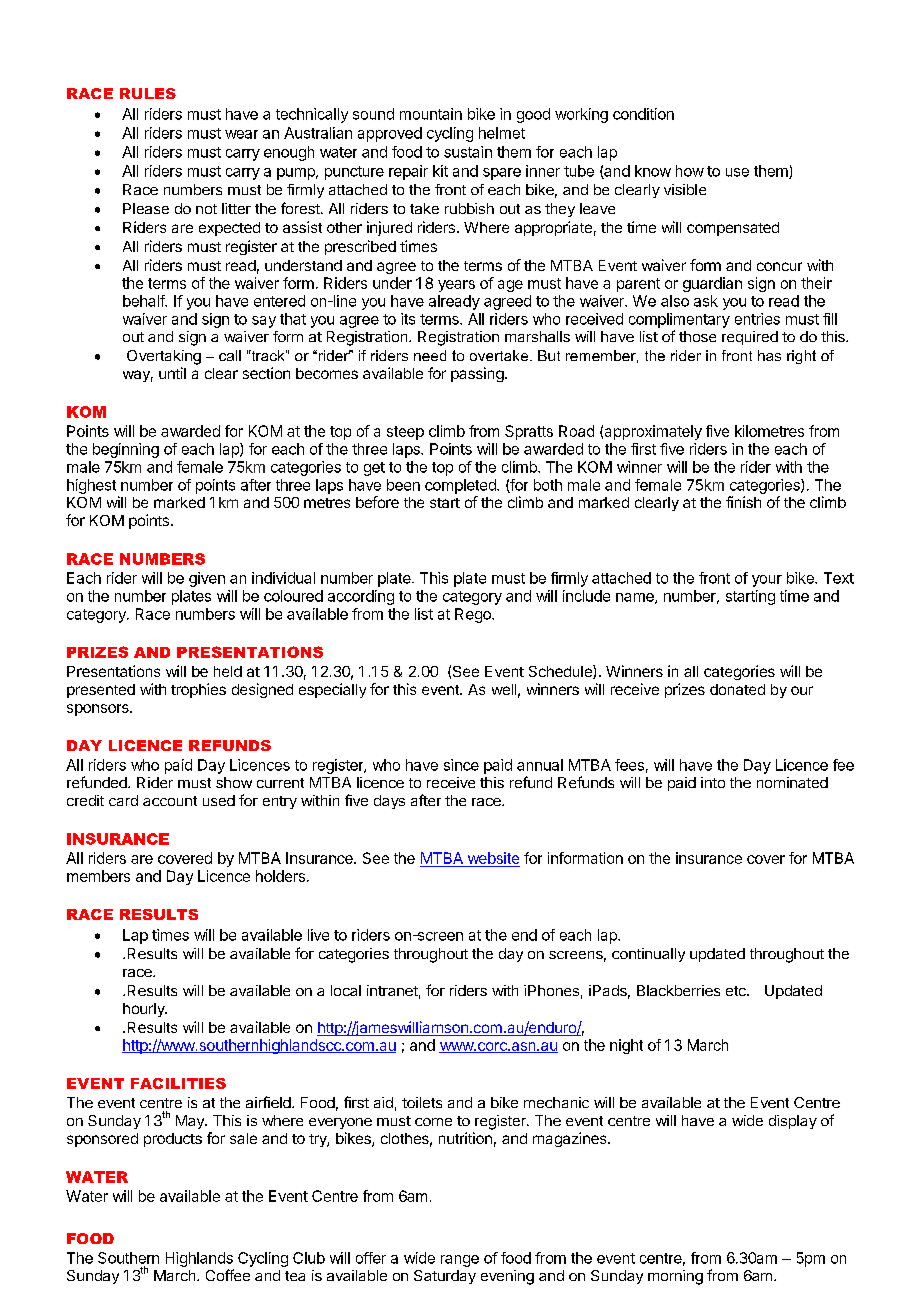 The image size is (924, 1308). What do you see at coordinates (148, 93) in the screenshot?
I see `RULES` at bounding box center [148, 93].
